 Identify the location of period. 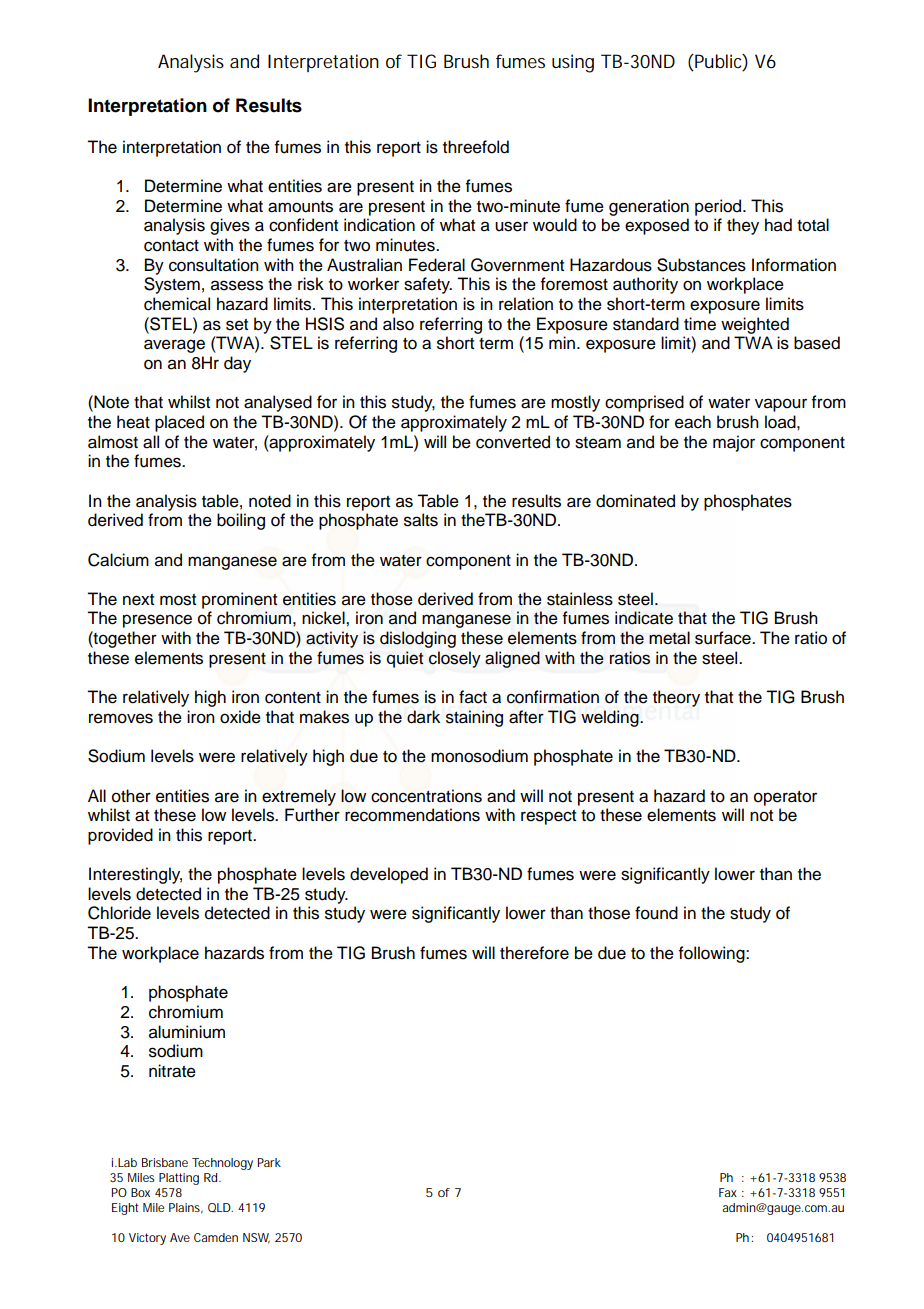
(719, 207).
